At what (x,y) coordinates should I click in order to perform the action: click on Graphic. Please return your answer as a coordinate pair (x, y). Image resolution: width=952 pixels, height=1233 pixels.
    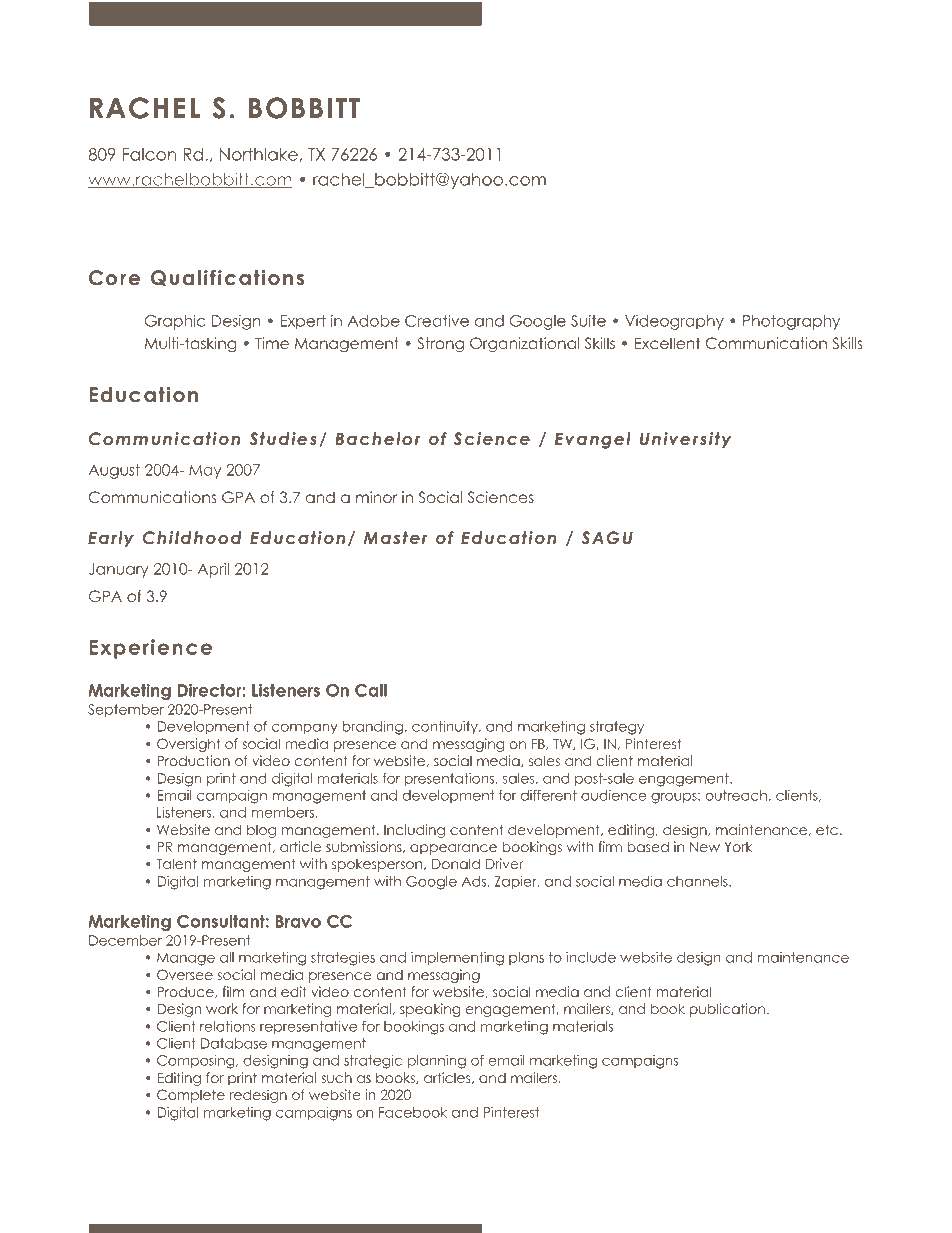
    Looking at the image, I should click on (175, 322).
